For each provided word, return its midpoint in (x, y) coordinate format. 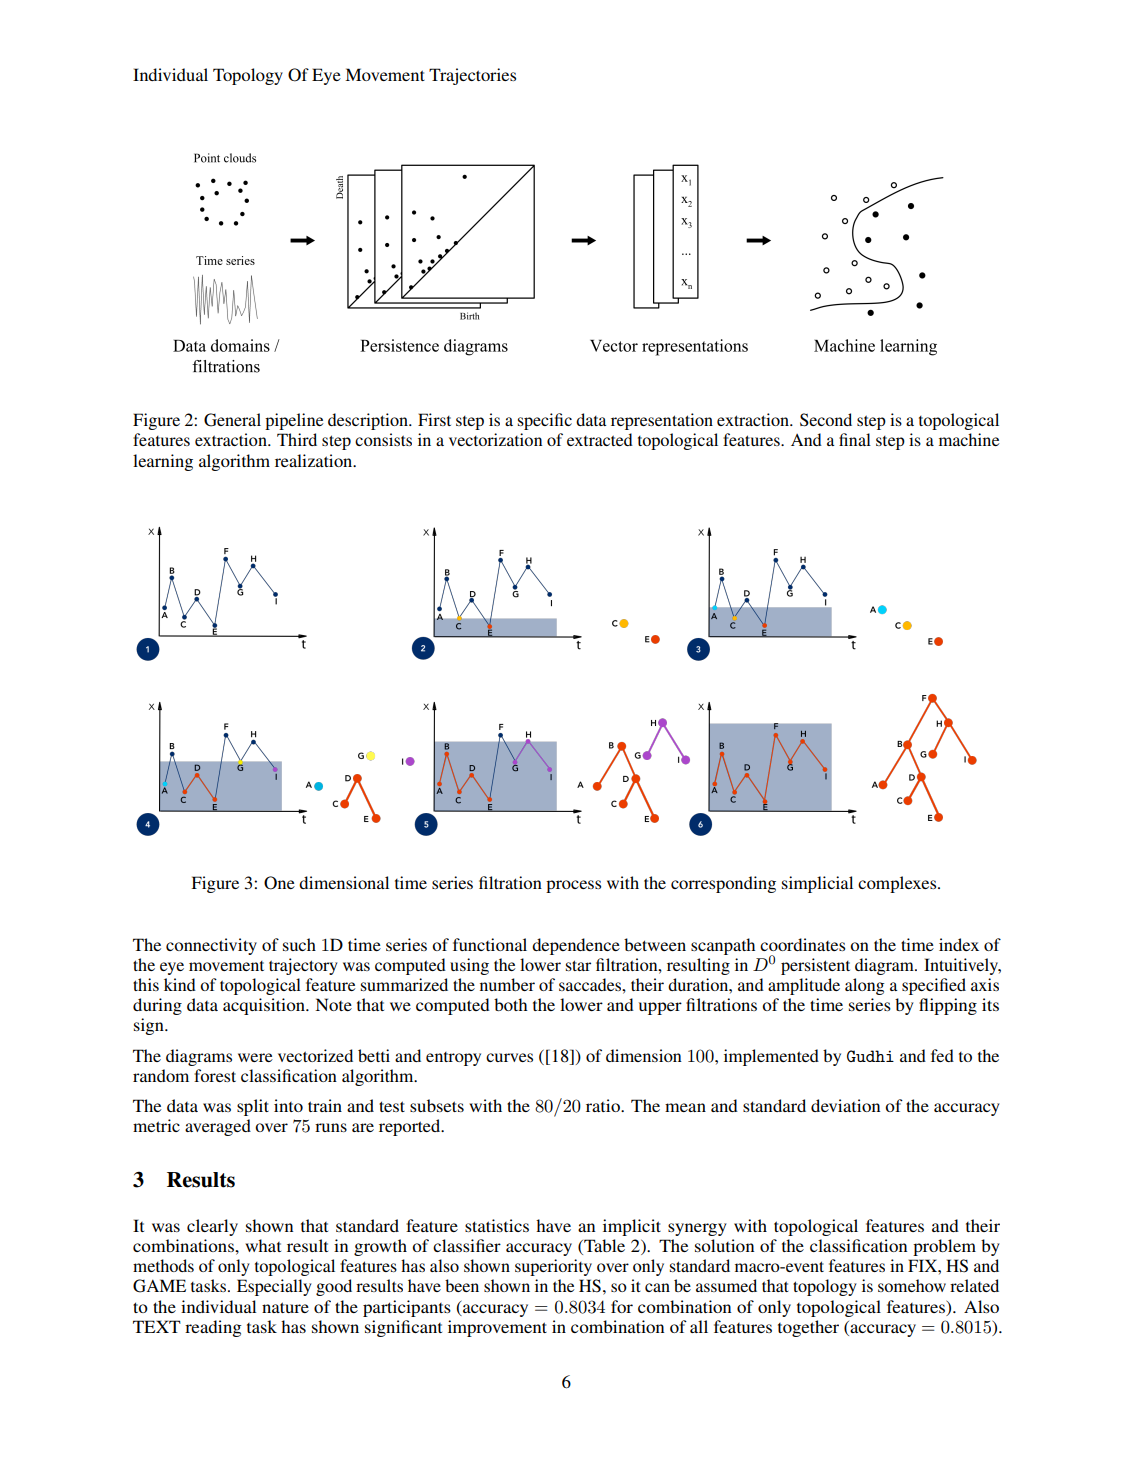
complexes (898, 884)
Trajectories (472, 76)
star (578, 965)
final (855, 439)
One (279, 883)
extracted (600, 439)
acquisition (265, 1006)
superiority (553, 1267)
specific (545, 421)
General (232, 420)
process (573, 886)
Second (826, 420)
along (864, 986)
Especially (274, 1287)
